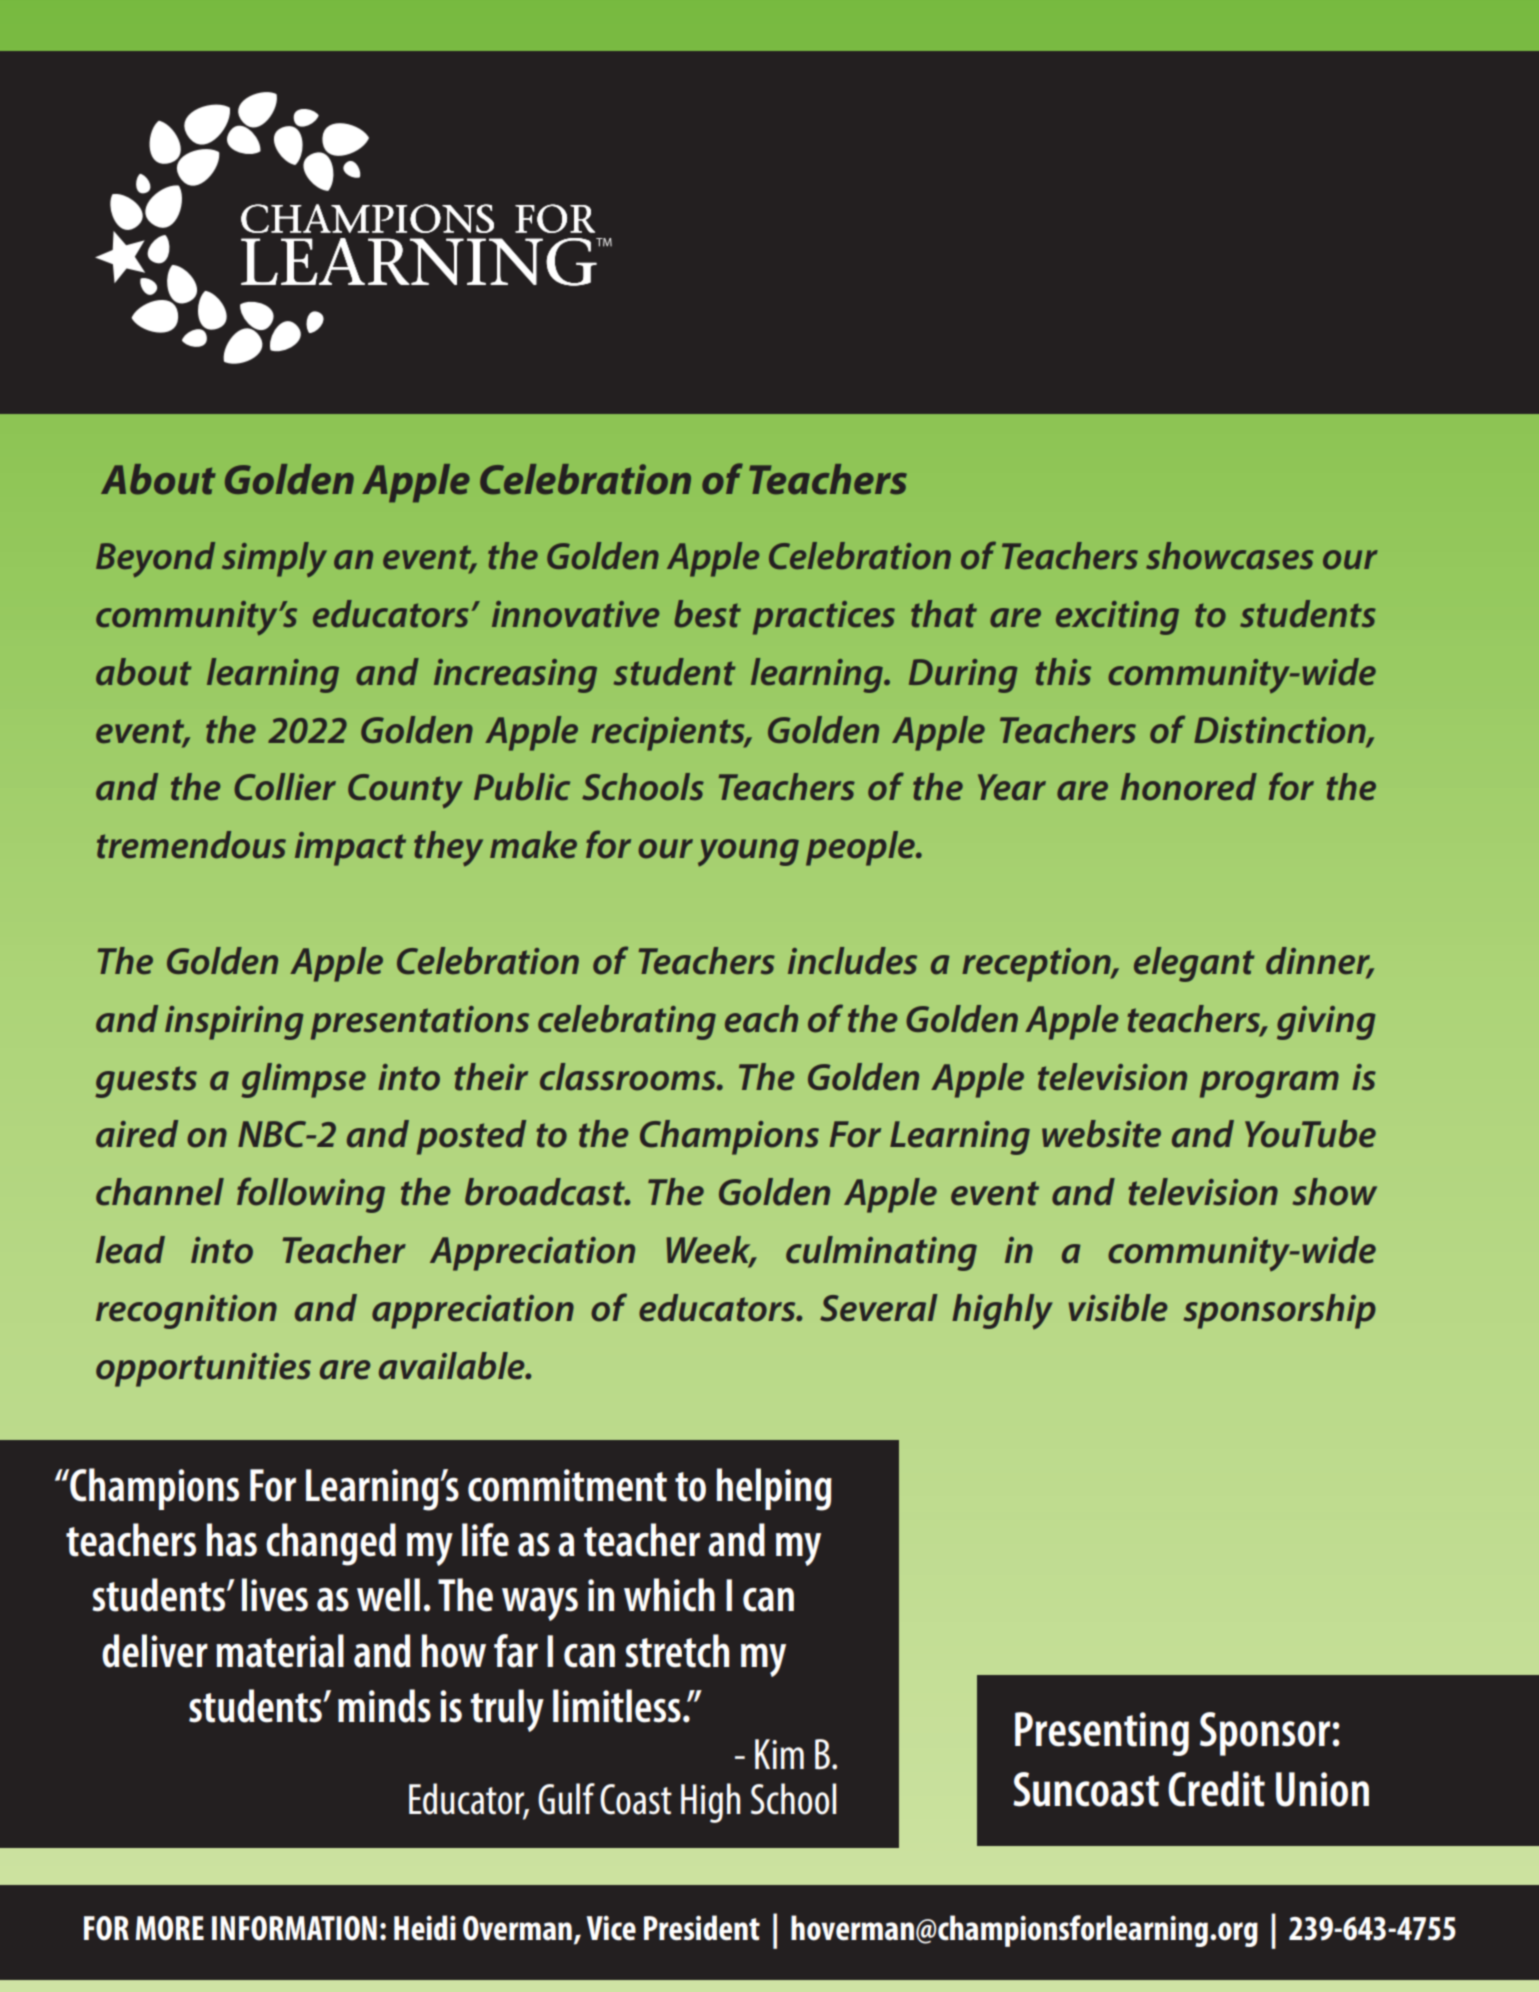 This document has height=1992, width=1539. What do you see at coordinates (708, 614) in the document?
I see `best` at bounding box center [708, 614].
